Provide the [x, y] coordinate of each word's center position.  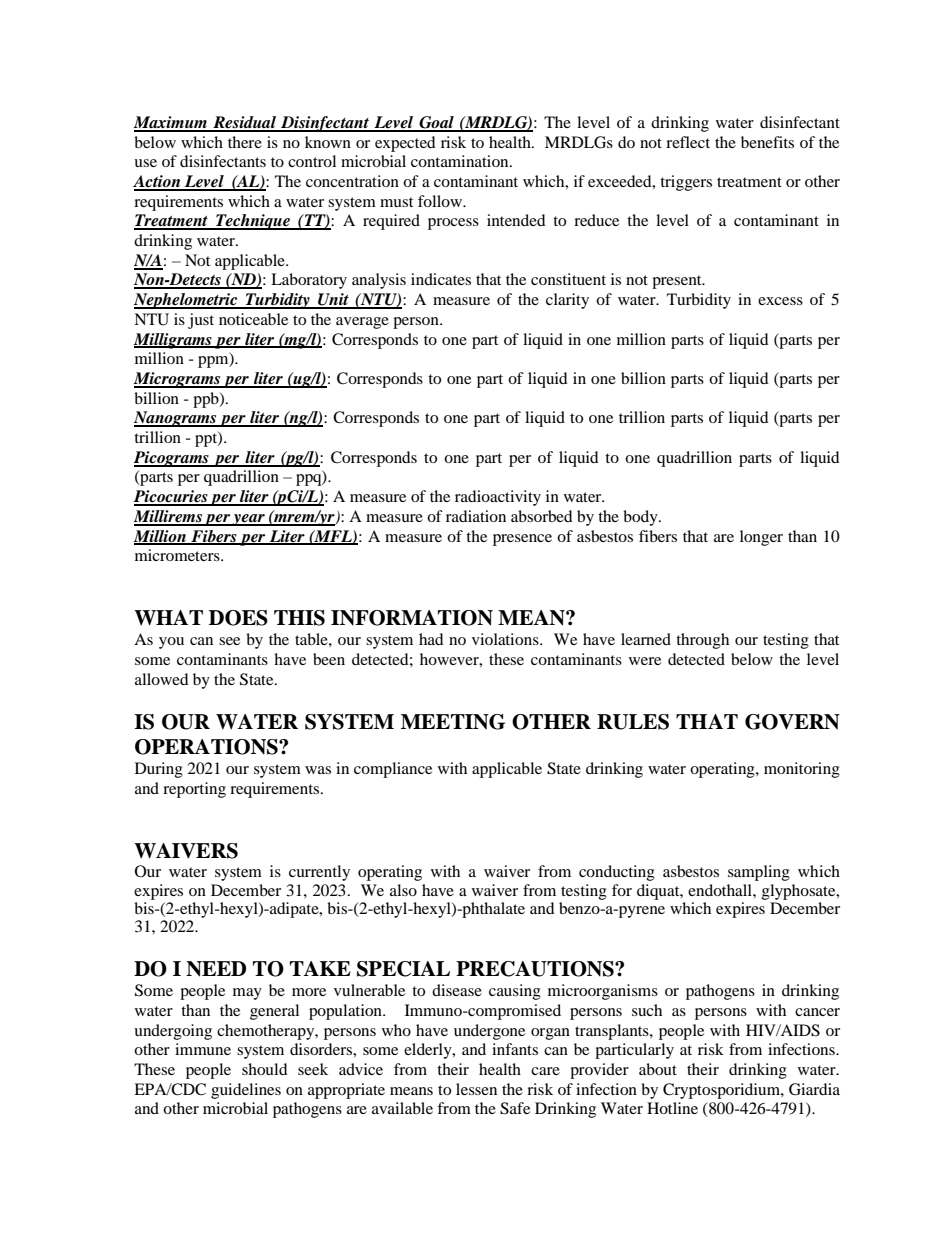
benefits [767, 142]
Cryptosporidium [722, 1091]
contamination [461, 161]
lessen [476, 1089]
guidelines [246, 1091]
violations [506, 639]
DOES [238, 618]
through [702, 641]
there [245, 142]
